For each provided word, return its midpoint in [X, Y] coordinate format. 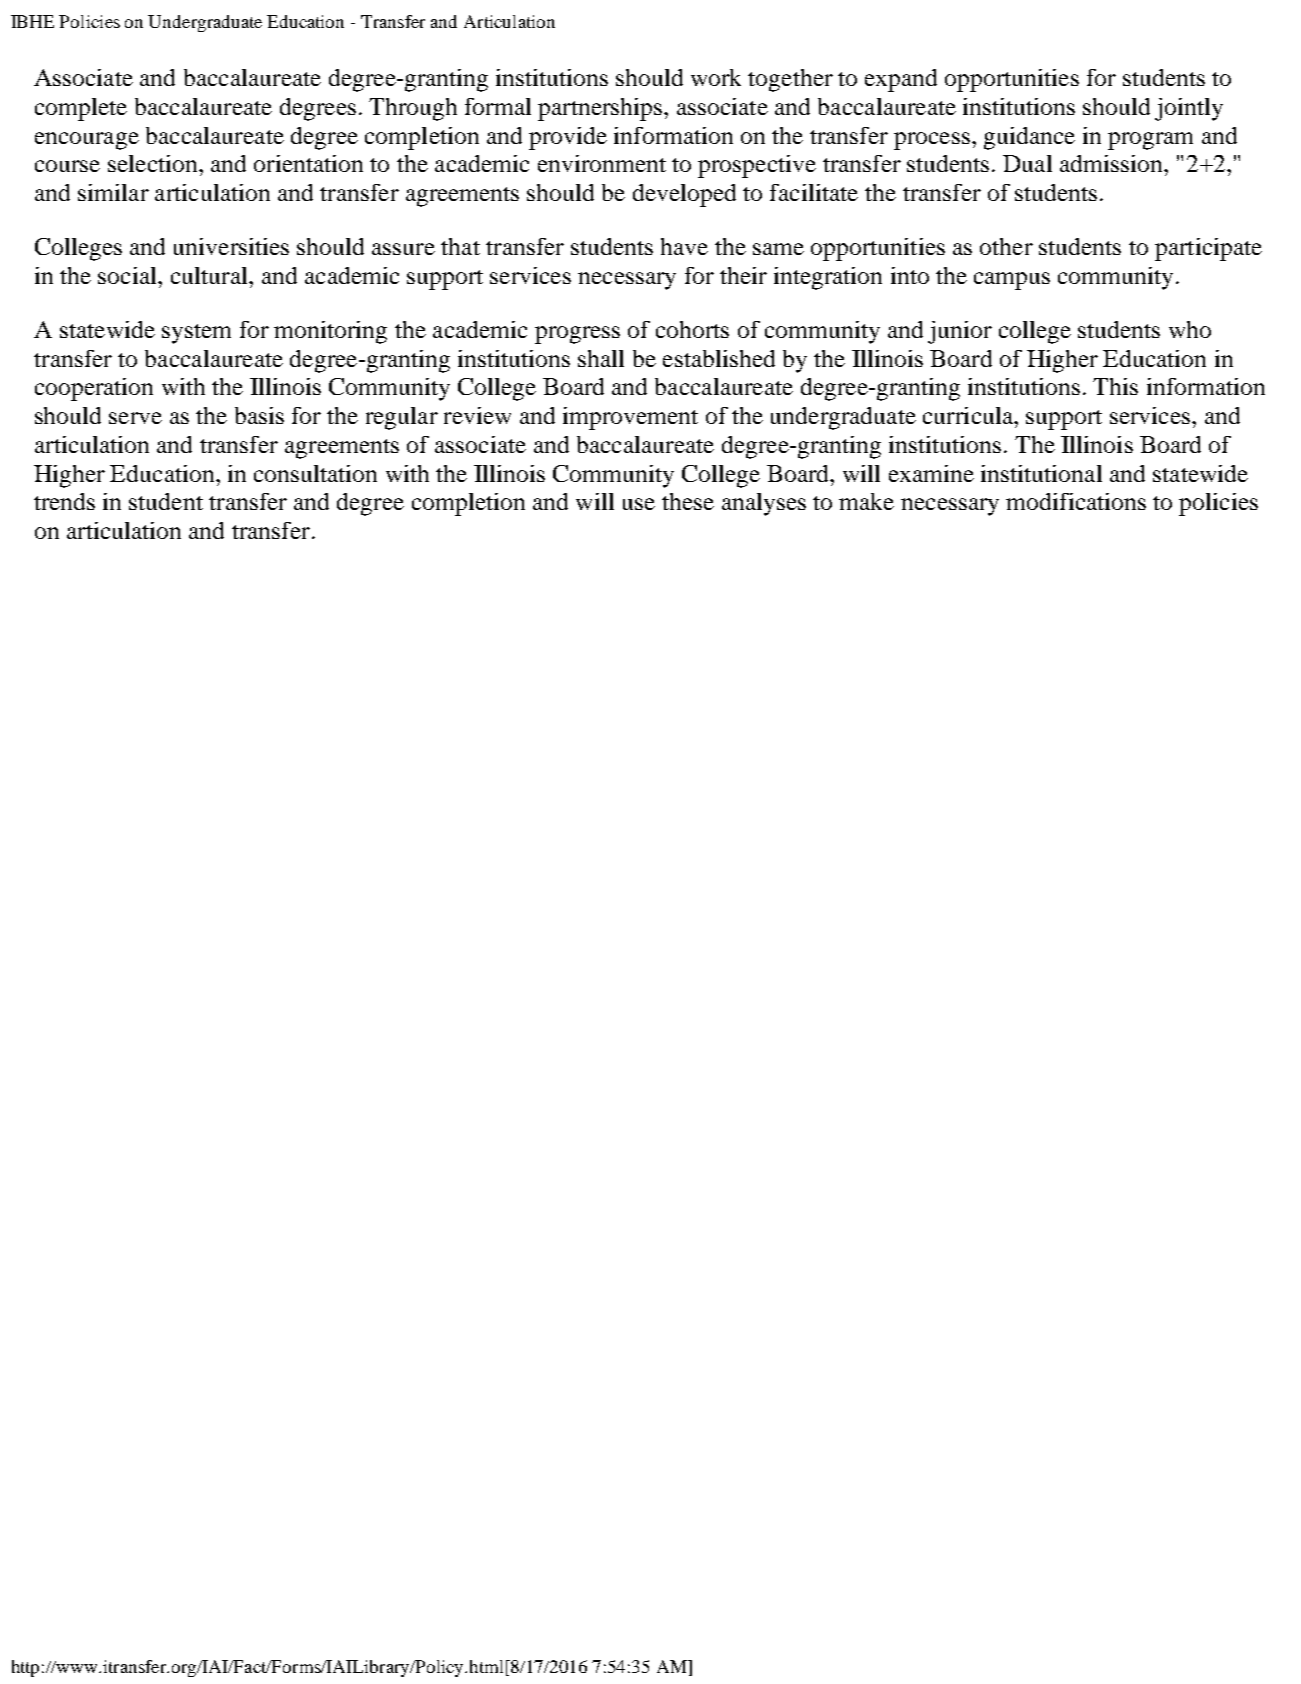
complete [81, 109]
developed [684, 195]
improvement [630, 418]
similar [113, 192]
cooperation [94, 389]
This [1115, 386]
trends [64, 501]
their [743, 275]
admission [1112, 163]
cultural [210, 275]
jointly [1189, 109]
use [639, 504]
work [716, 77]
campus [1012, 281]
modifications [1076, 501]
